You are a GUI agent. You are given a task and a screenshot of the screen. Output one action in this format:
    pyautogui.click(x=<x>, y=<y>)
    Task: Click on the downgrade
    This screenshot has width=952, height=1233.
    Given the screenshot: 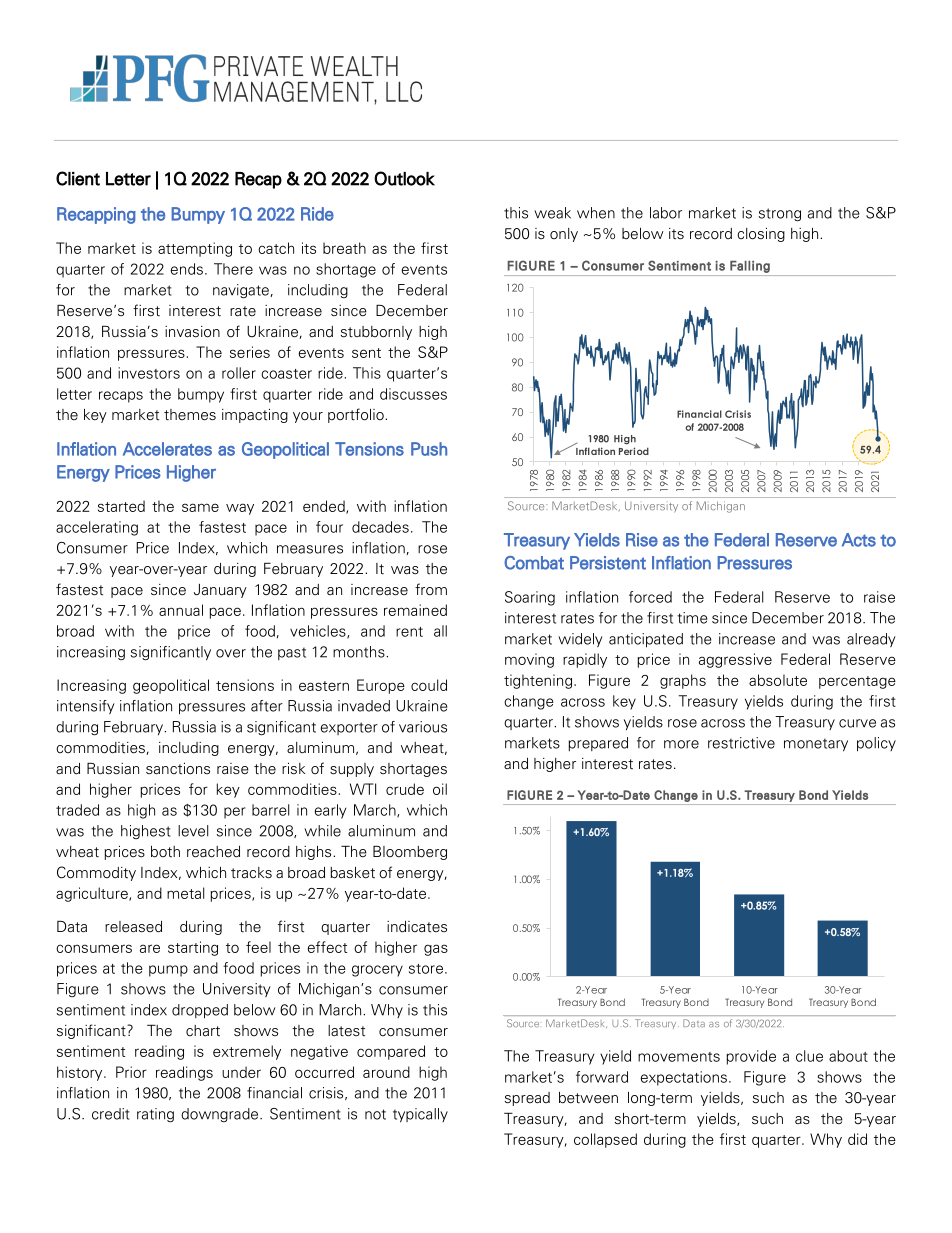 What is the action you would take?
    pyautogui.click(x=221, y=1115)
